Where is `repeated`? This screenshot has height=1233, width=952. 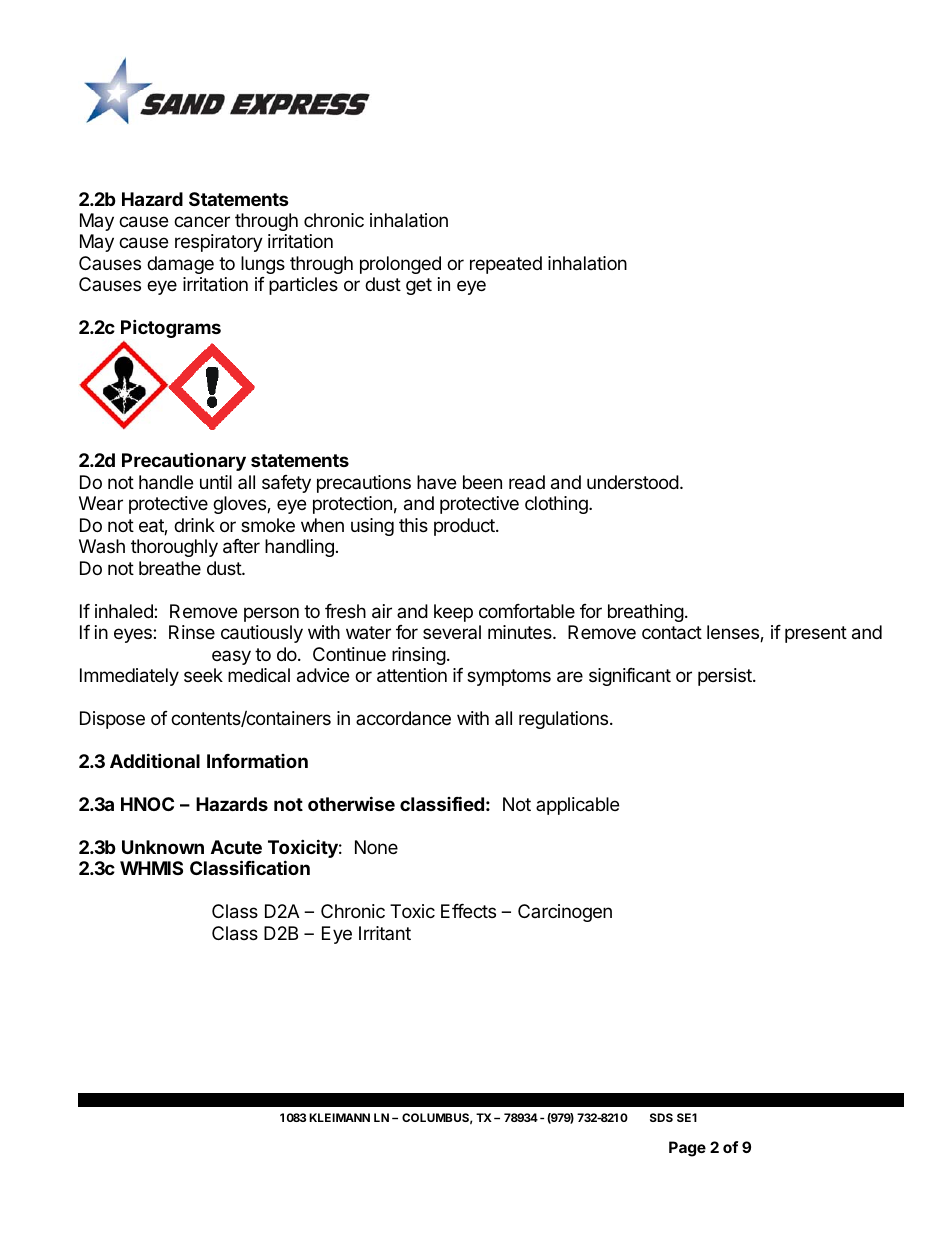 repeated is located at coordinates (506, 265).
